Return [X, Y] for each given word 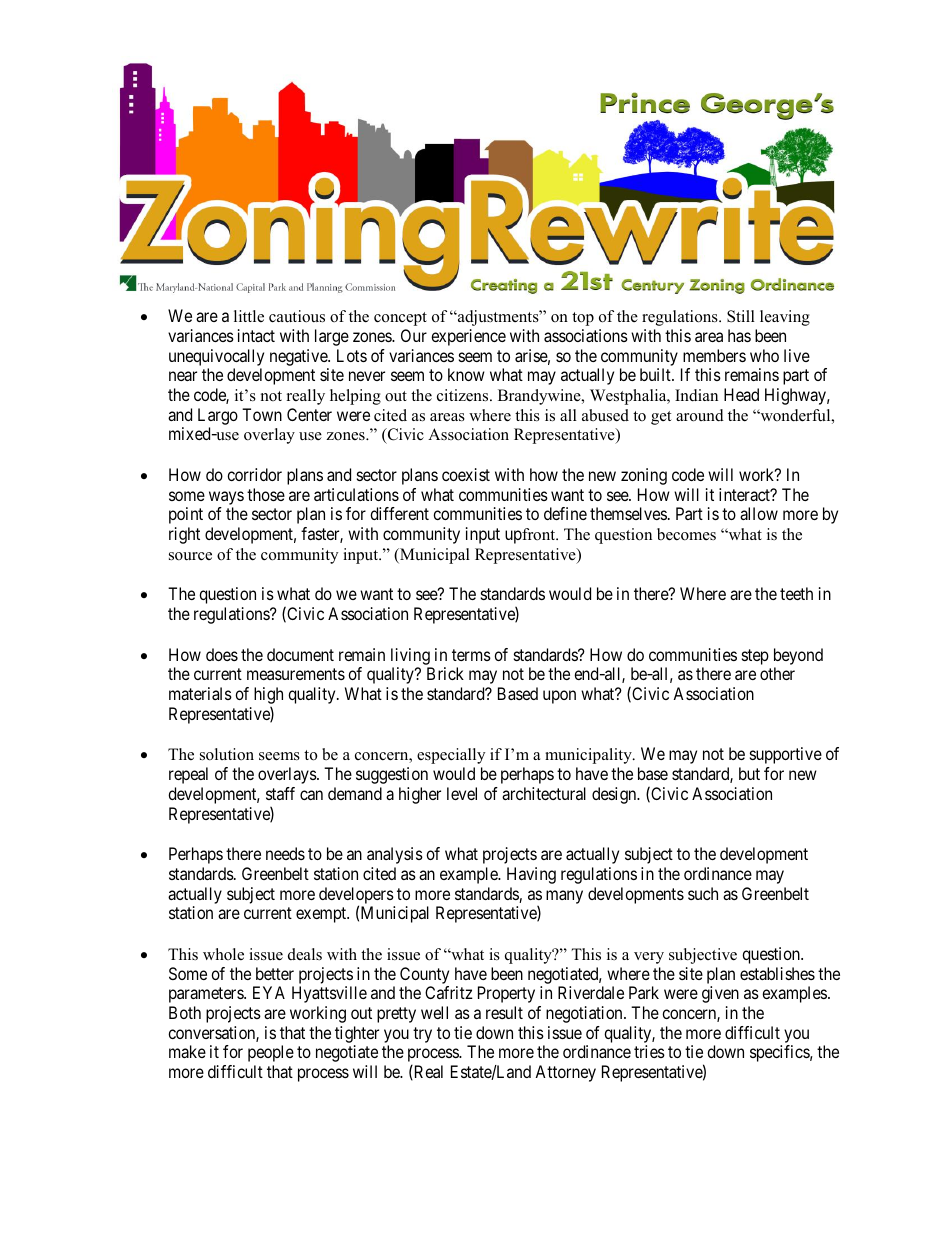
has [739, 335]
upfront [531, 536]
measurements [296, 674]
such [703, 893]
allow [759, 513]
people [271, 1053]
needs [285, 853]
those [266, 494]
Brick [445, 673]
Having [531, 875]
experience [468, 337]
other [777, 673]
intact [256, 335]
